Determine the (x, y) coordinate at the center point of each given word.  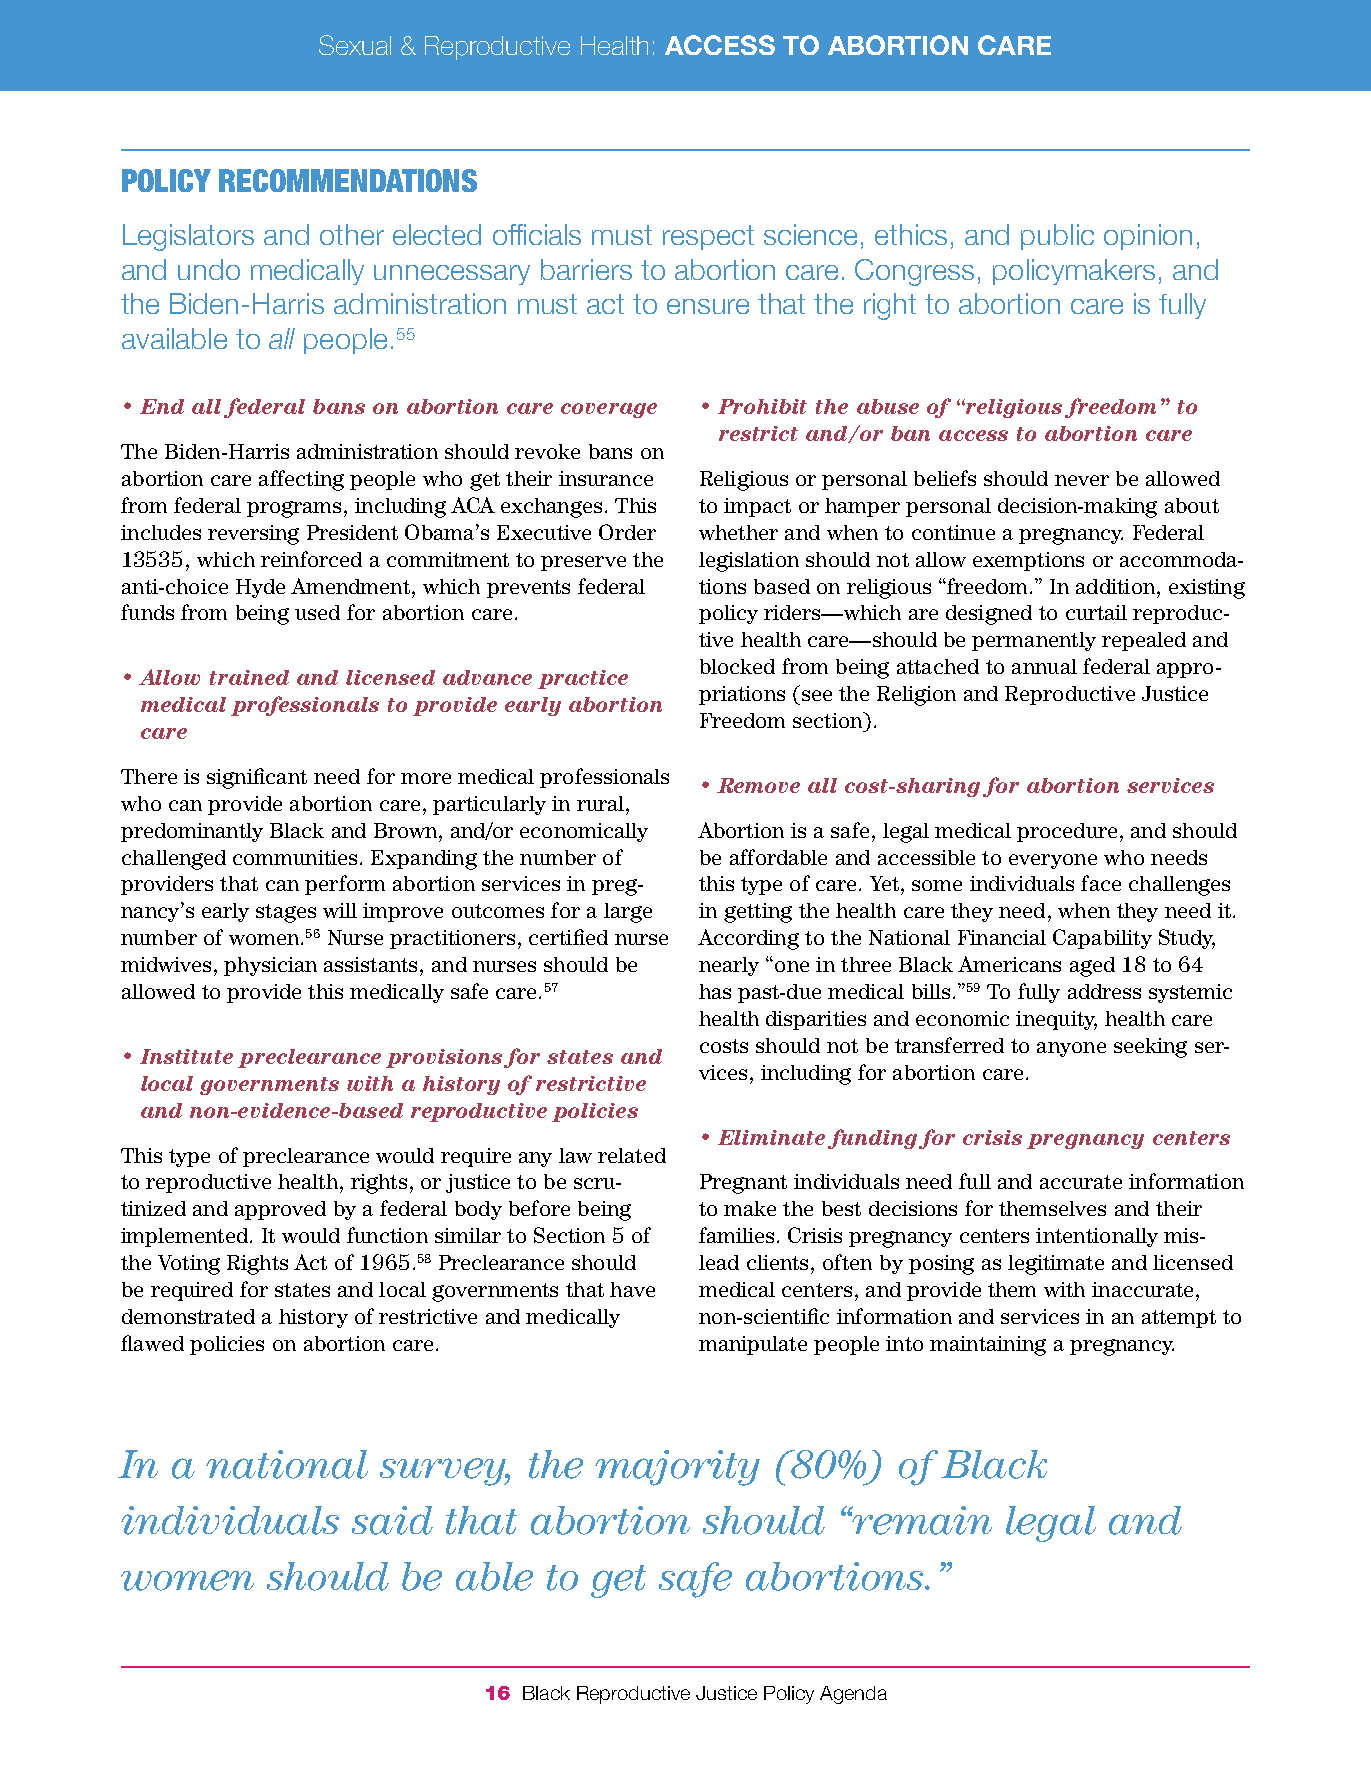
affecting (301, 480)
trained (249, 677)
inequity (1056, 1020)
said (392, 1520)
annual (1044, 666)
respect (708, 237)
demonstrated (188, 1316)
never (1082, 480)
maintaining (988, 1346)
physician (270, 966)
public (1057, 237)
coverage (609, 410)
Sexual (355, 45)
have (632, 1289)
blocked (737, 666)
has (715, 991)
